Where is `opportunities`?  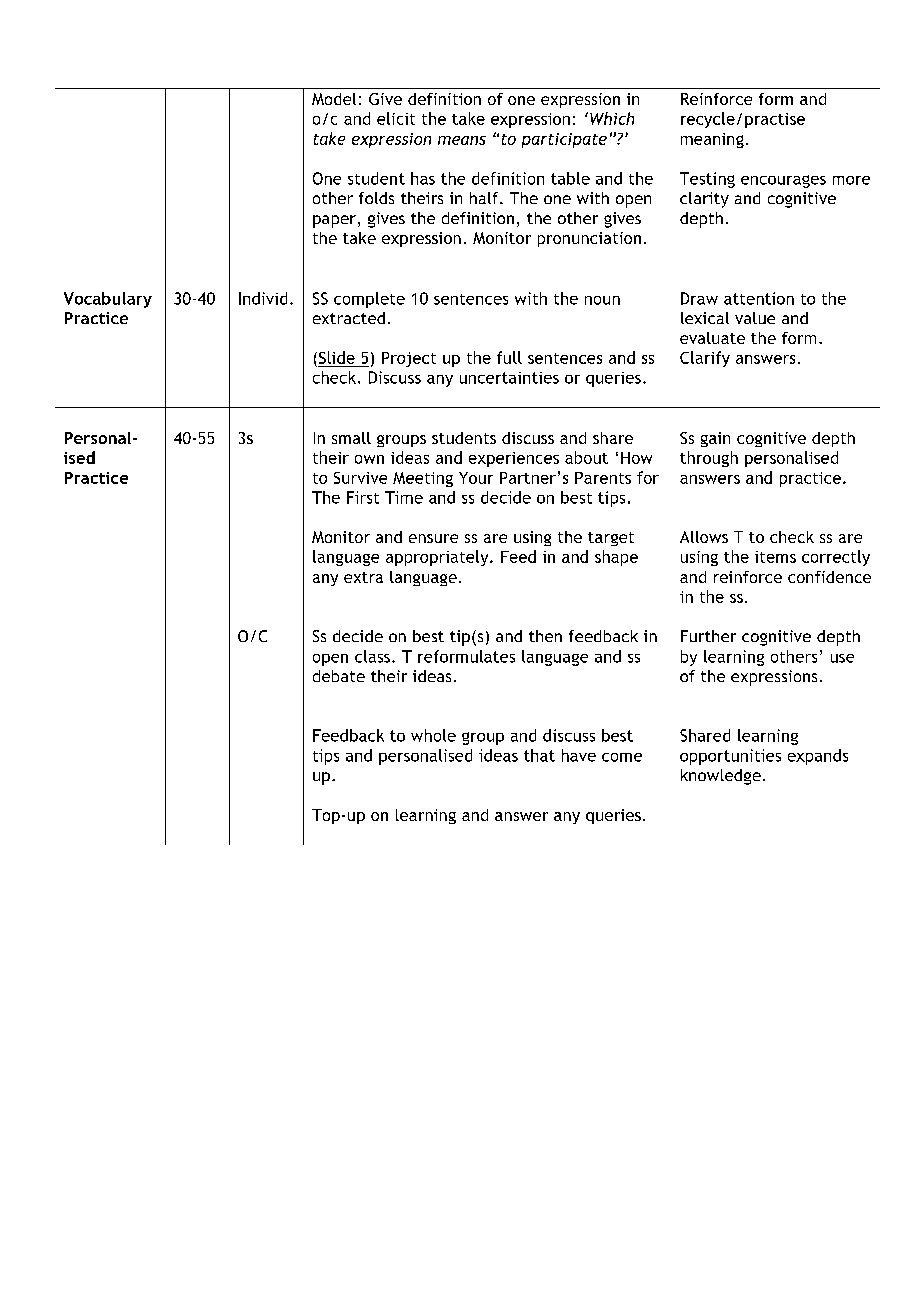
opportunities is located at coordinates (730, 757).
